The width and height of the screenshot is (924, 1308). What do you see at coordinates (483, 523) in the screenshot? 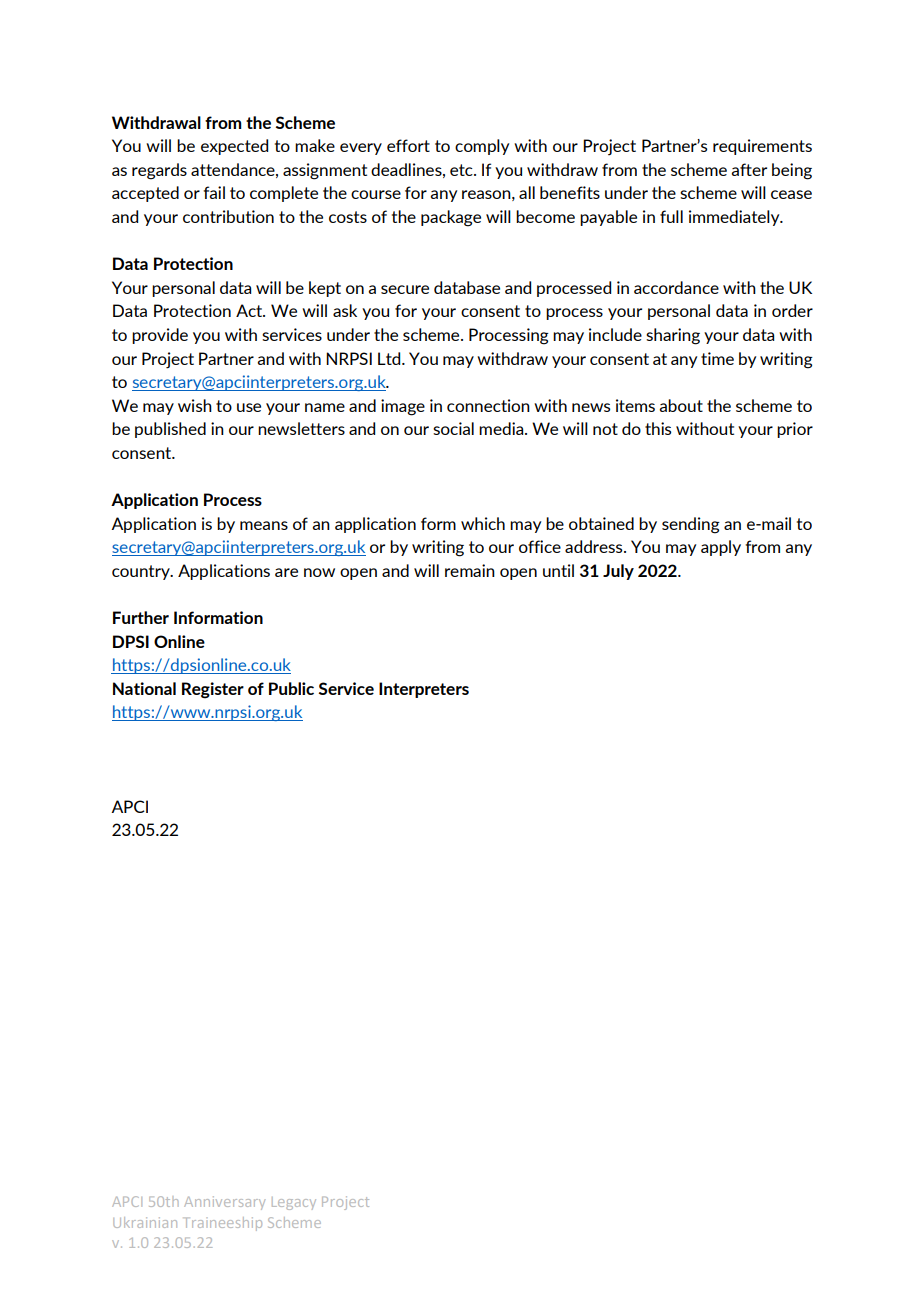
I see `which` at bounding box center [483, 523].
